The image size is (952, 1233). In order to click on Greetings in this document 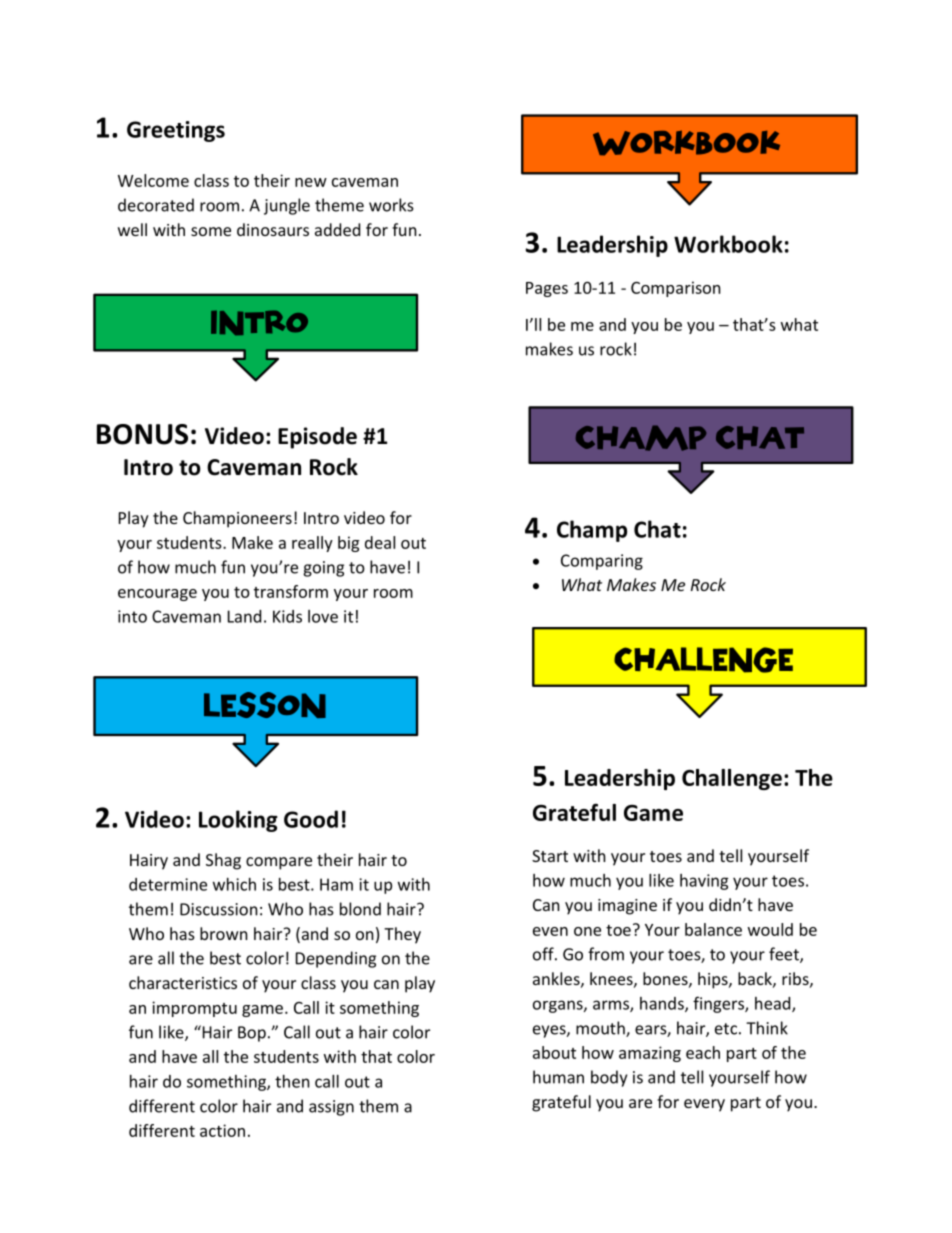, I will do `click(176, 131)`.
